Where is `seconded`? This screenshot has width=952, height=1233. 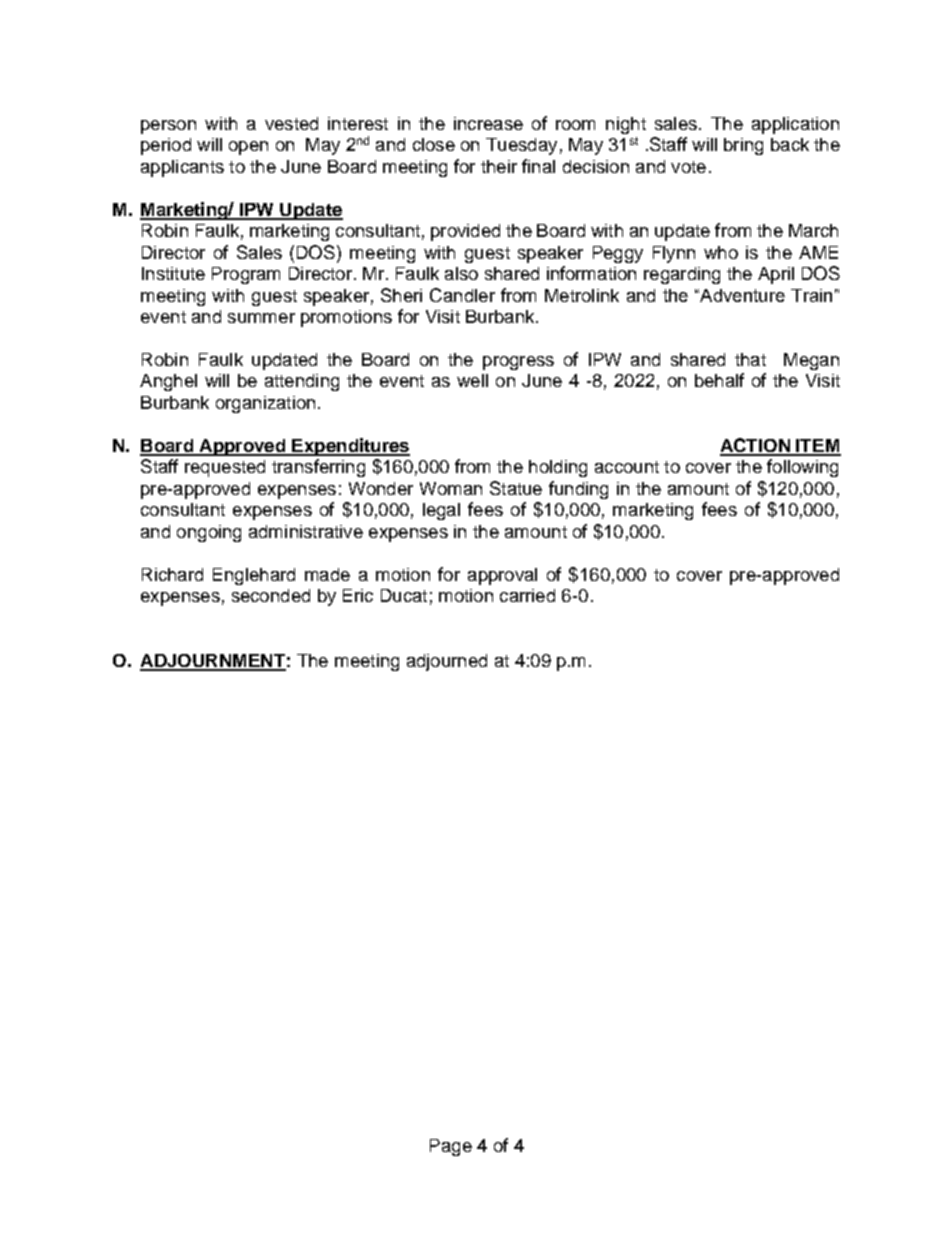 seconded is located at coordinates (271, 595).
